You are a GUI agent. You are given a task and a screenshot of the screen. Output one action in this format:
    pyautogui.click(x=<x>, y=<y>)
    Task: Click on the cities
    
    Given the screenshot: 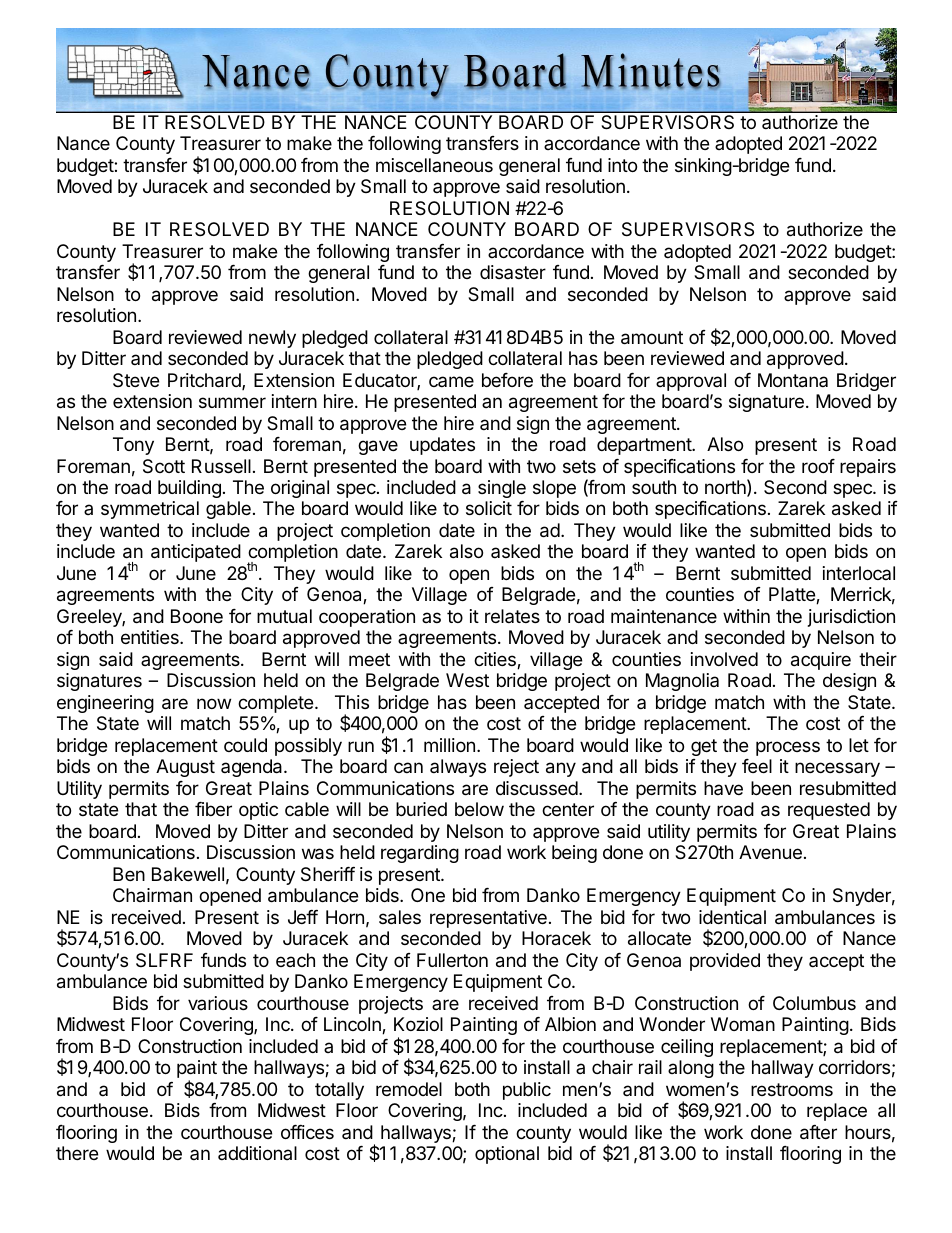 What is the action you would take?
    pyautogui.click(x=496, y=660)
